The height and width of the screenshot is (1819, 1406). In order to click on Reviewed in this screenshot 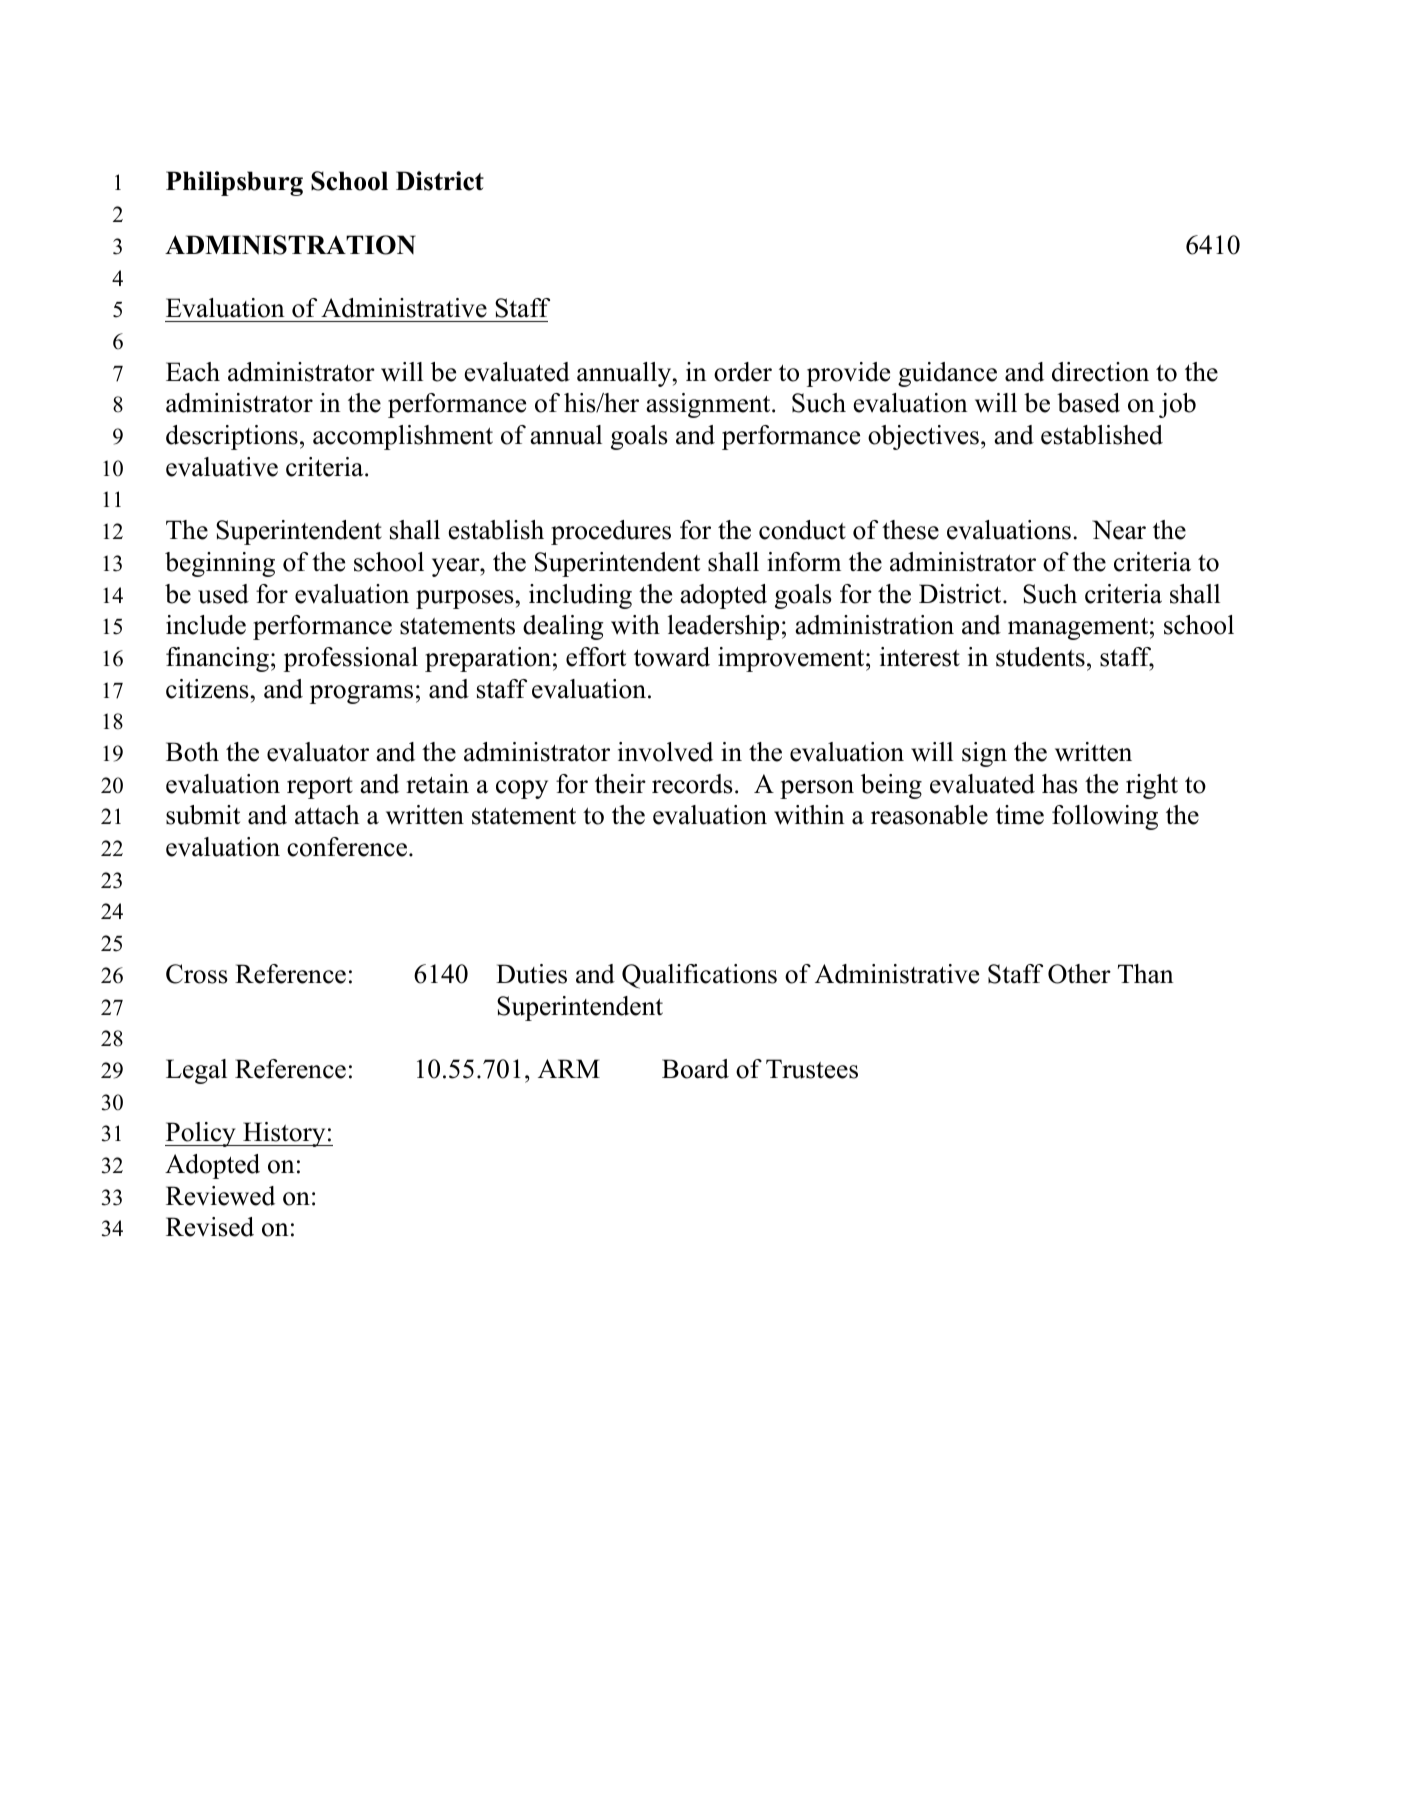, I will do `click(220, 1196)`.
